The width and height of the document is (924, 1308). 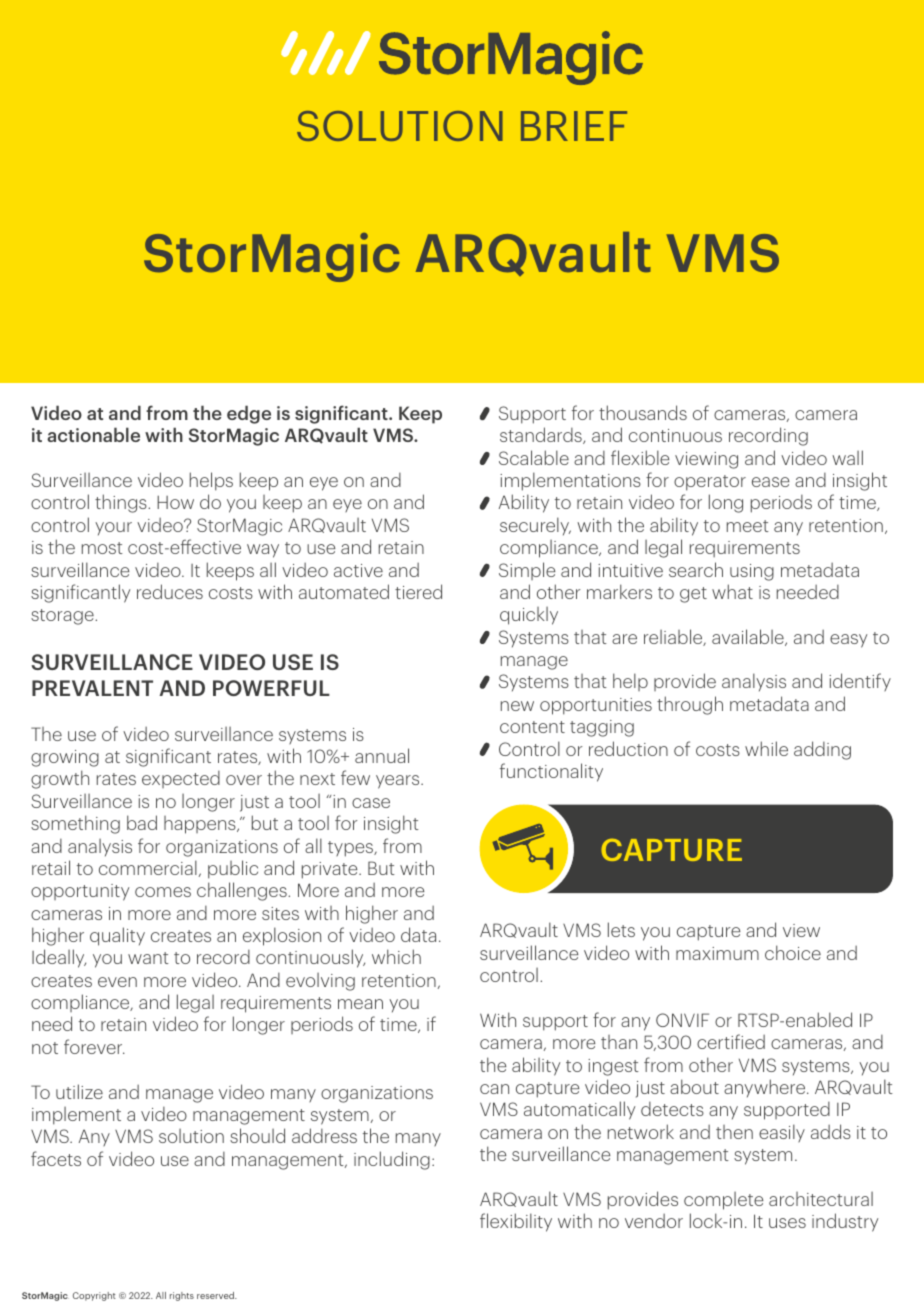 What do you see at coordinates (643, 412) in the document?
I see `thousands` at bounding box center [643, 412].
